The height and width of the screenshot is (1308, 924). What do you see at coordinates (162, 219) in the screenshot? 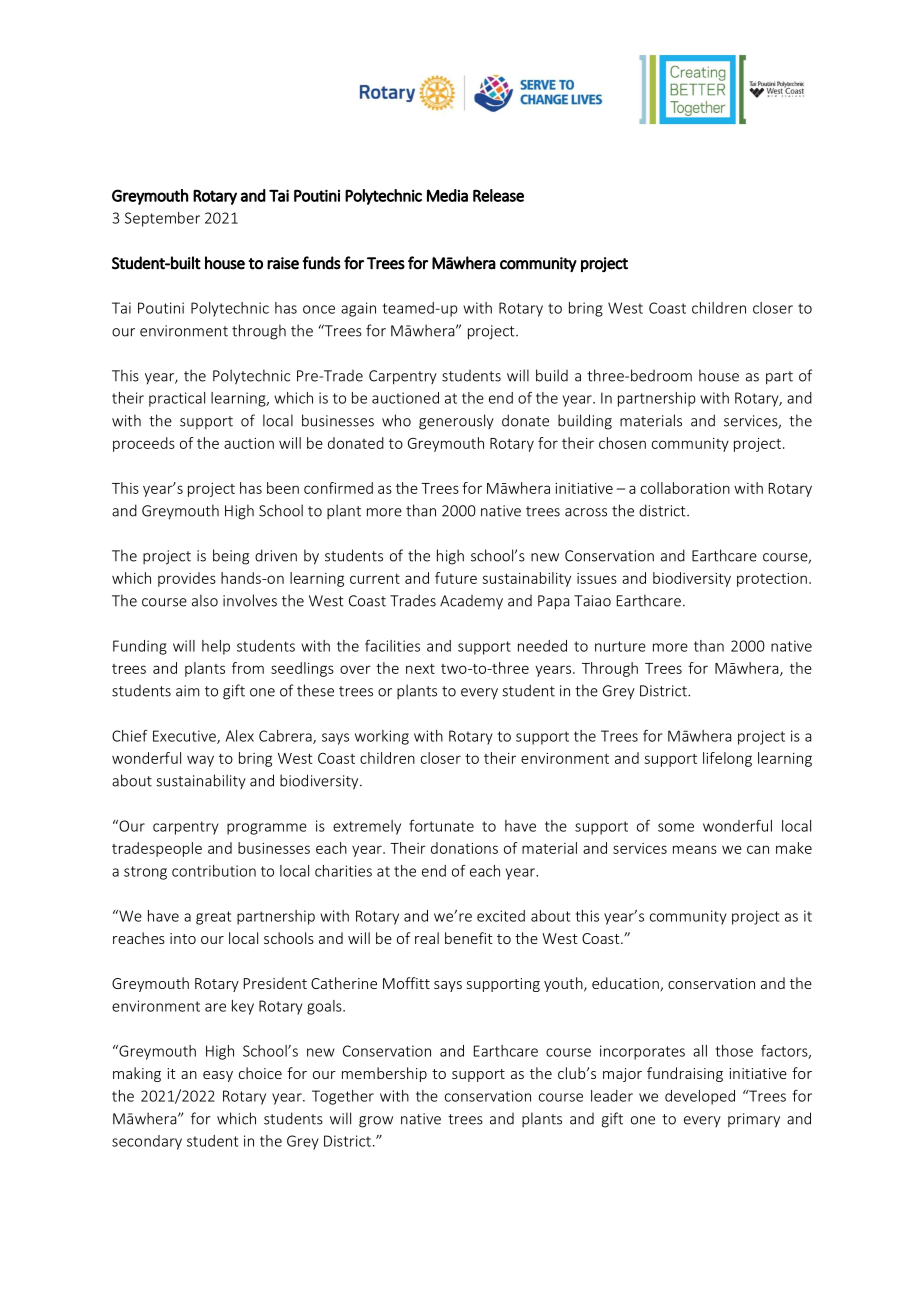
I see `September` at bounding box center [162, 219].
